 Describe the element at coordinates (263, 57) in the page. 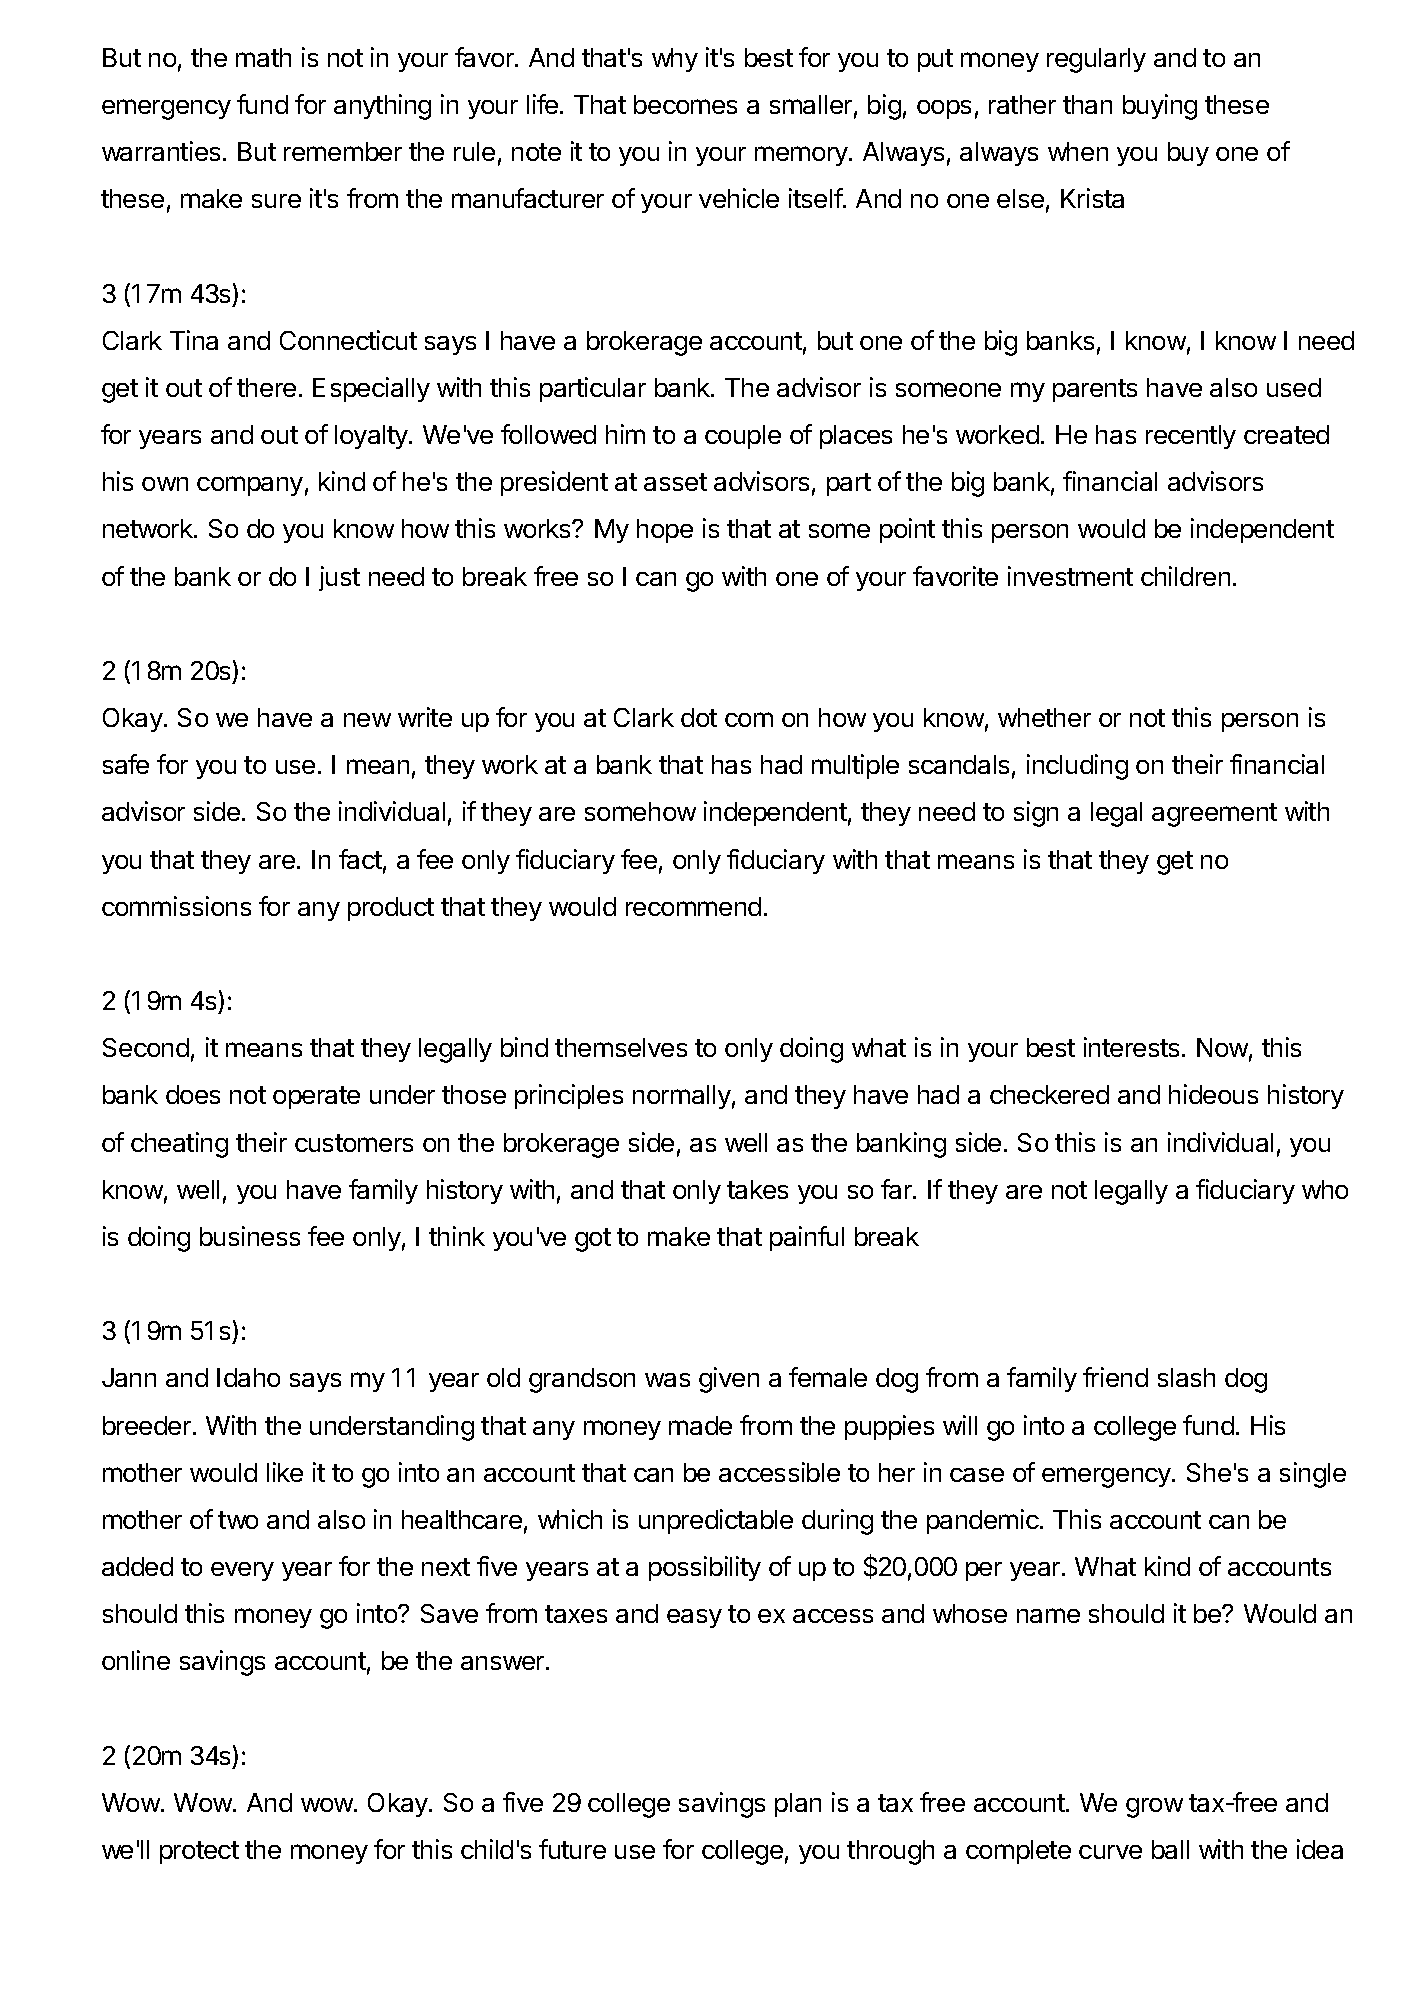

I see `math` at that location.
